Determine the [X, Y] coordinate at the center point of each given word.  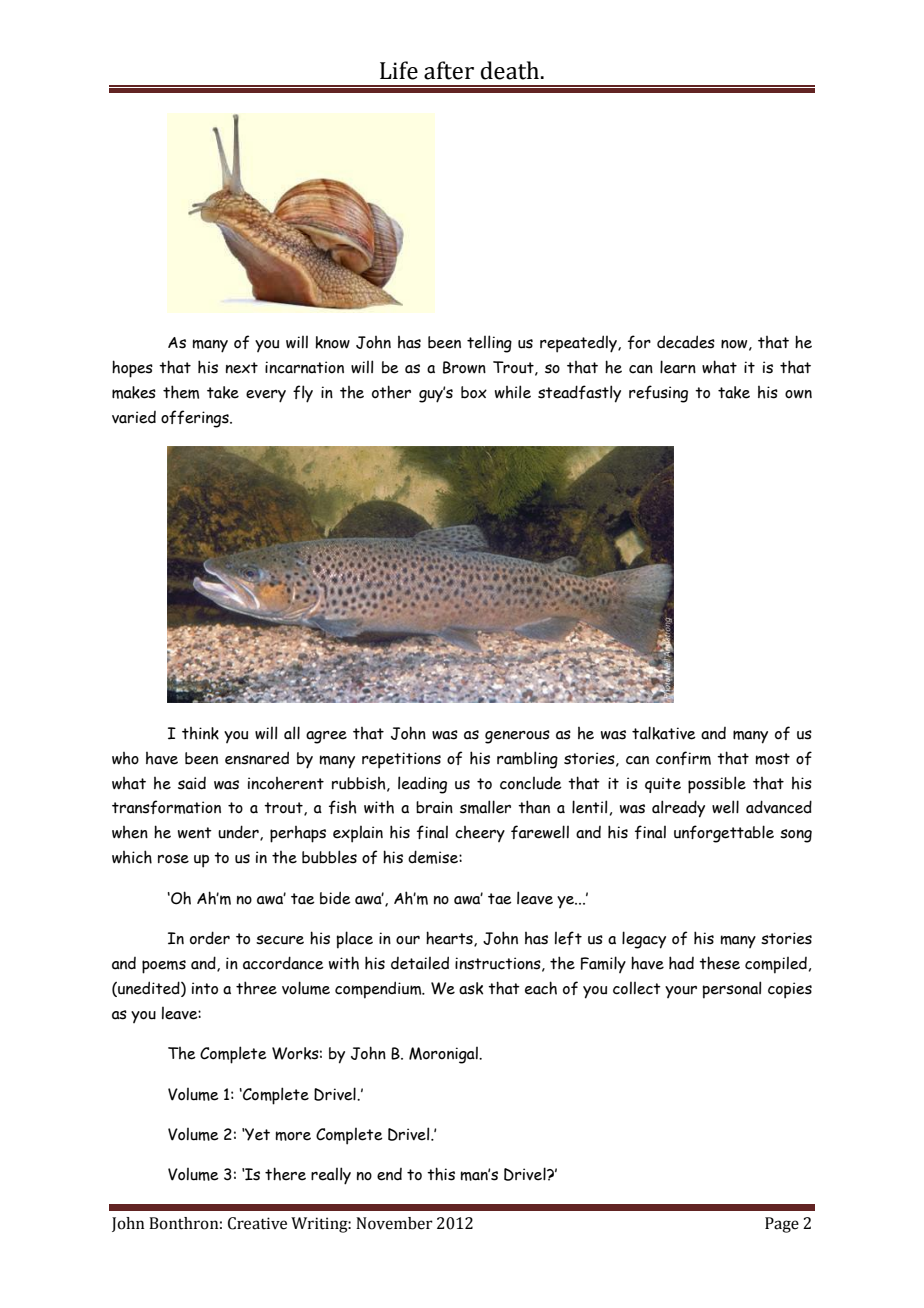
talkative [664, 733]
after [449, 70]
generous [517, 737]
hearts [450, 939]
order [210, 938]
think [200, 733]
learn [678, 367]
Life [399, 70]
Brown [464, 367]
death [510, 70]
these [719, 963]
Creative [257, 1223]
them [181, 392]
